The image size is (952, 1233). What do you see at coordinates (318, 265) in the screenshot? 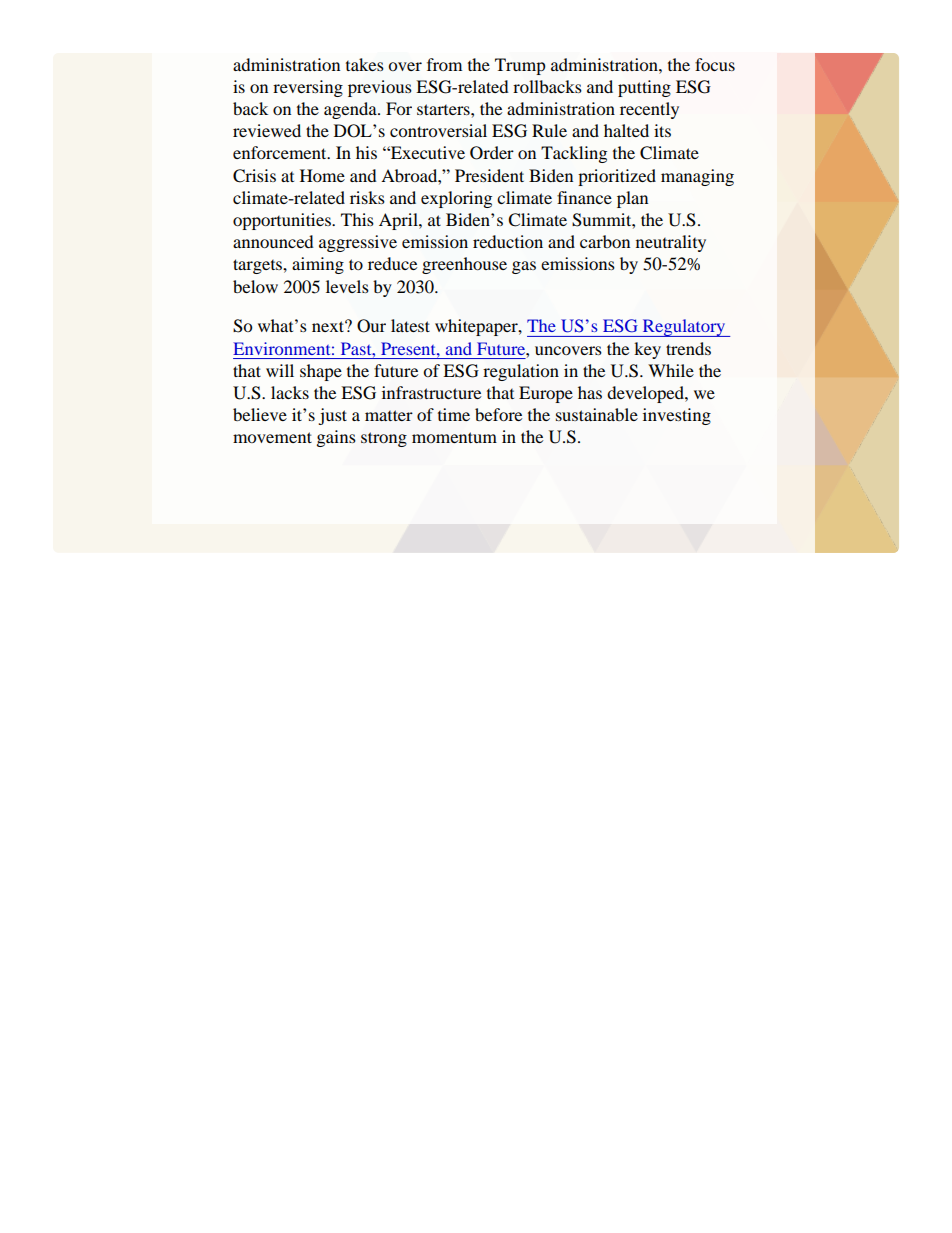
I see `aiming` at bounding box center [318, 265].
